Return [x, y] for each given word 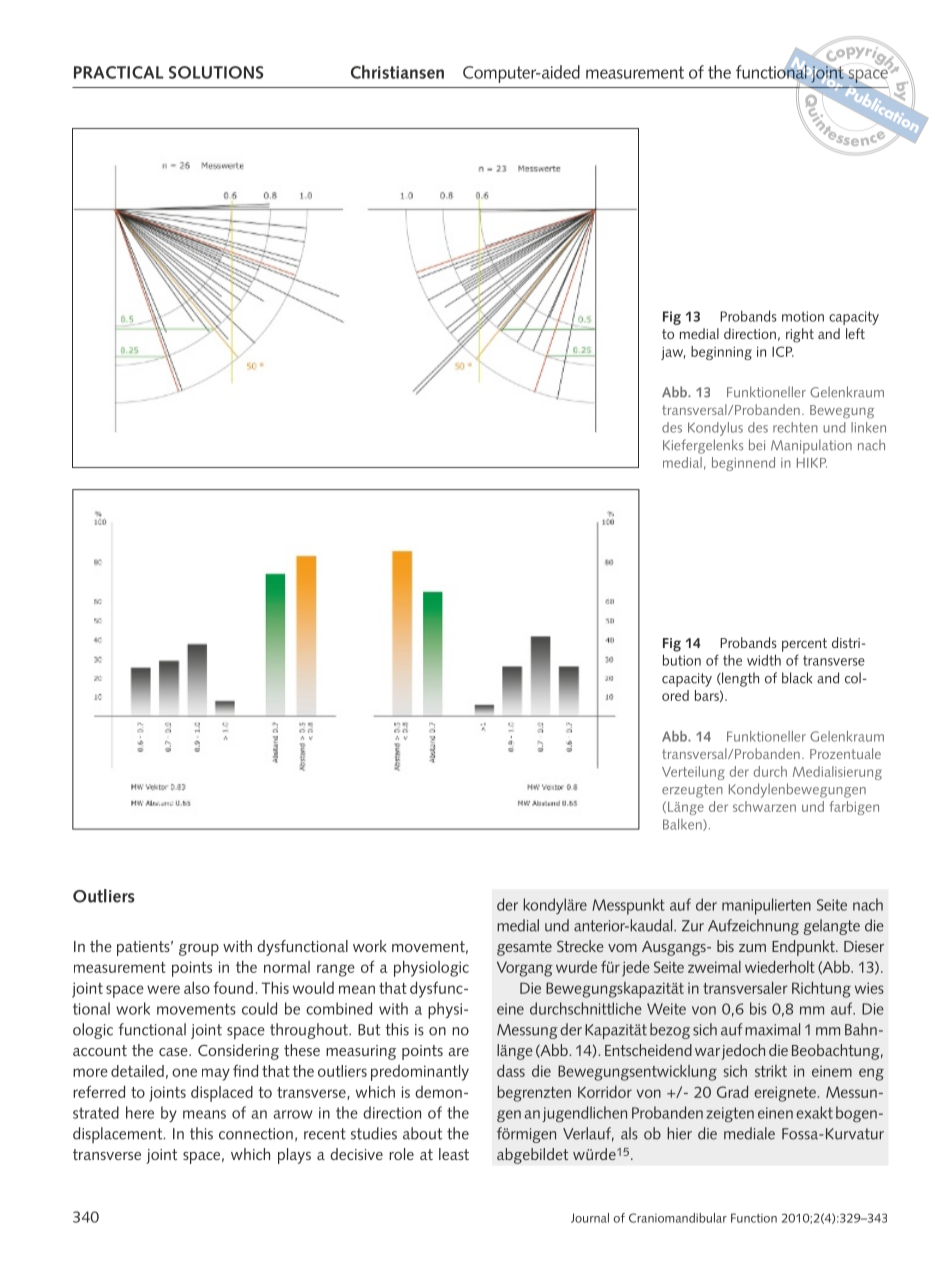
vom [622, 948]
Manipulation [811, 446]
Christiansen [397, 72]
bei [757, 445]
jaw [673, 353]
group [199, 950]
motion [803, 316]
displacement [119, 1135]
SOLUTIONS [216, 72]
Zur [693, 926]
